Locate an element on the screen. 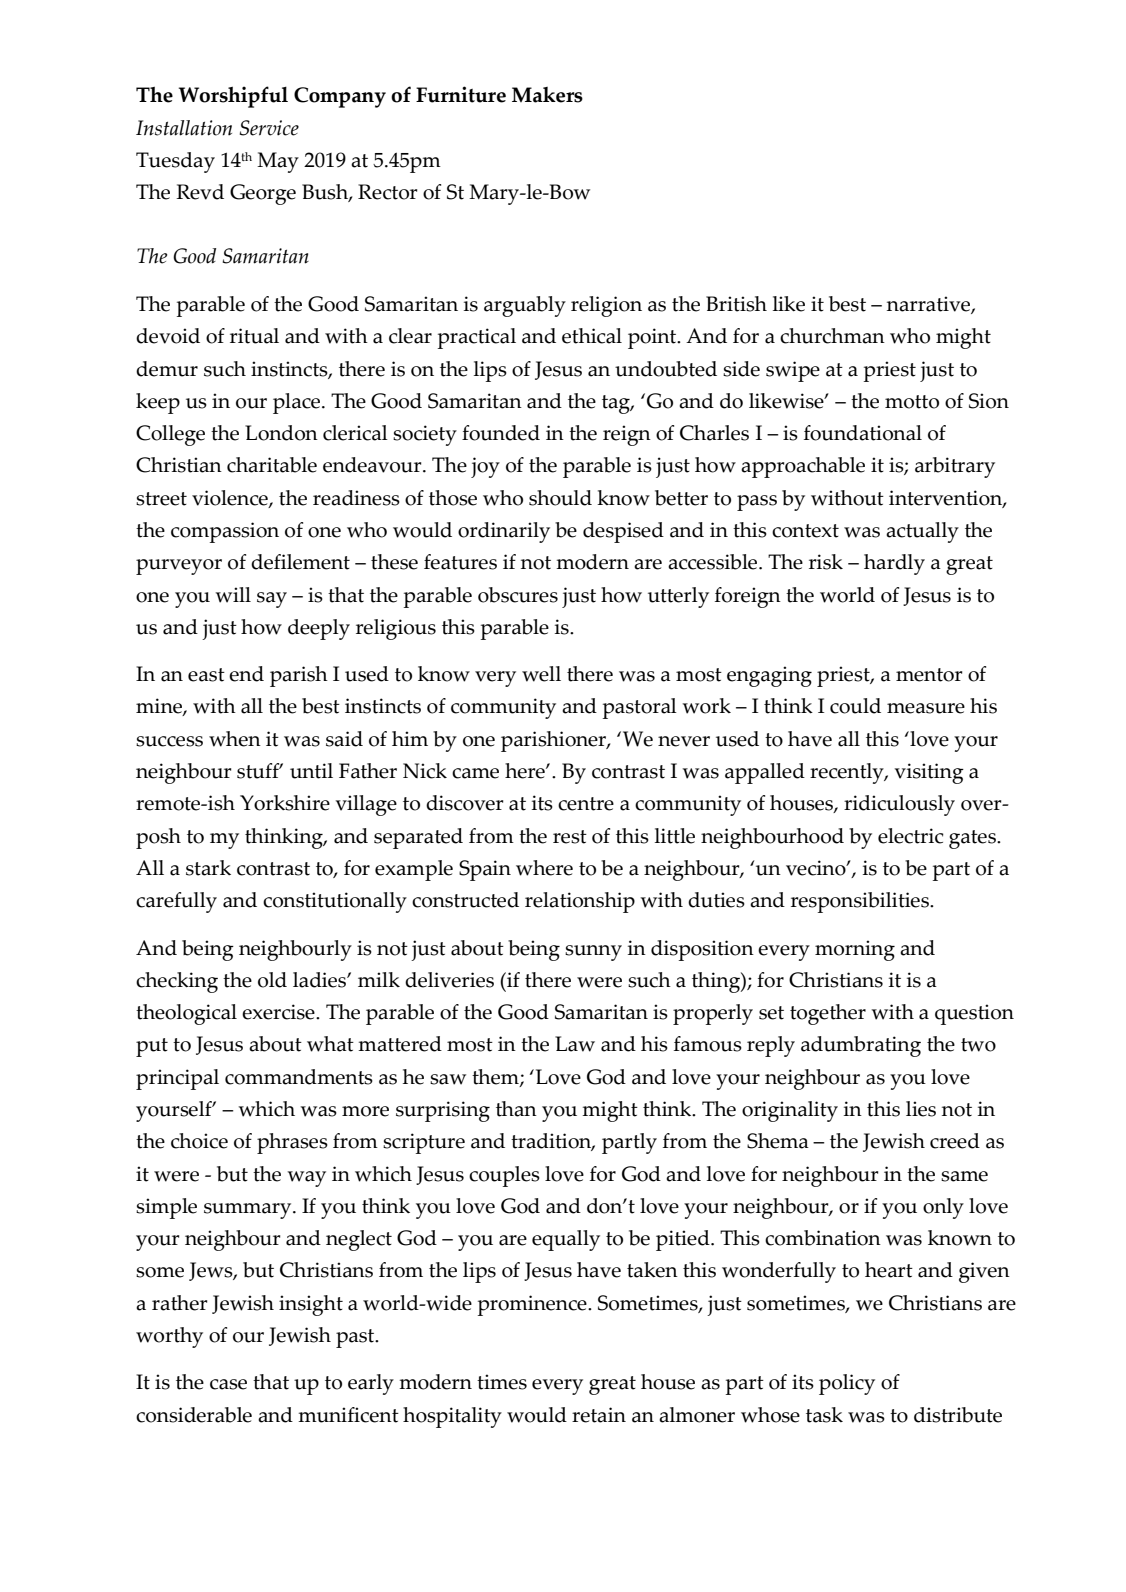 The image size is (1126, 1592). policy is located at coordinates (847, 1384).
